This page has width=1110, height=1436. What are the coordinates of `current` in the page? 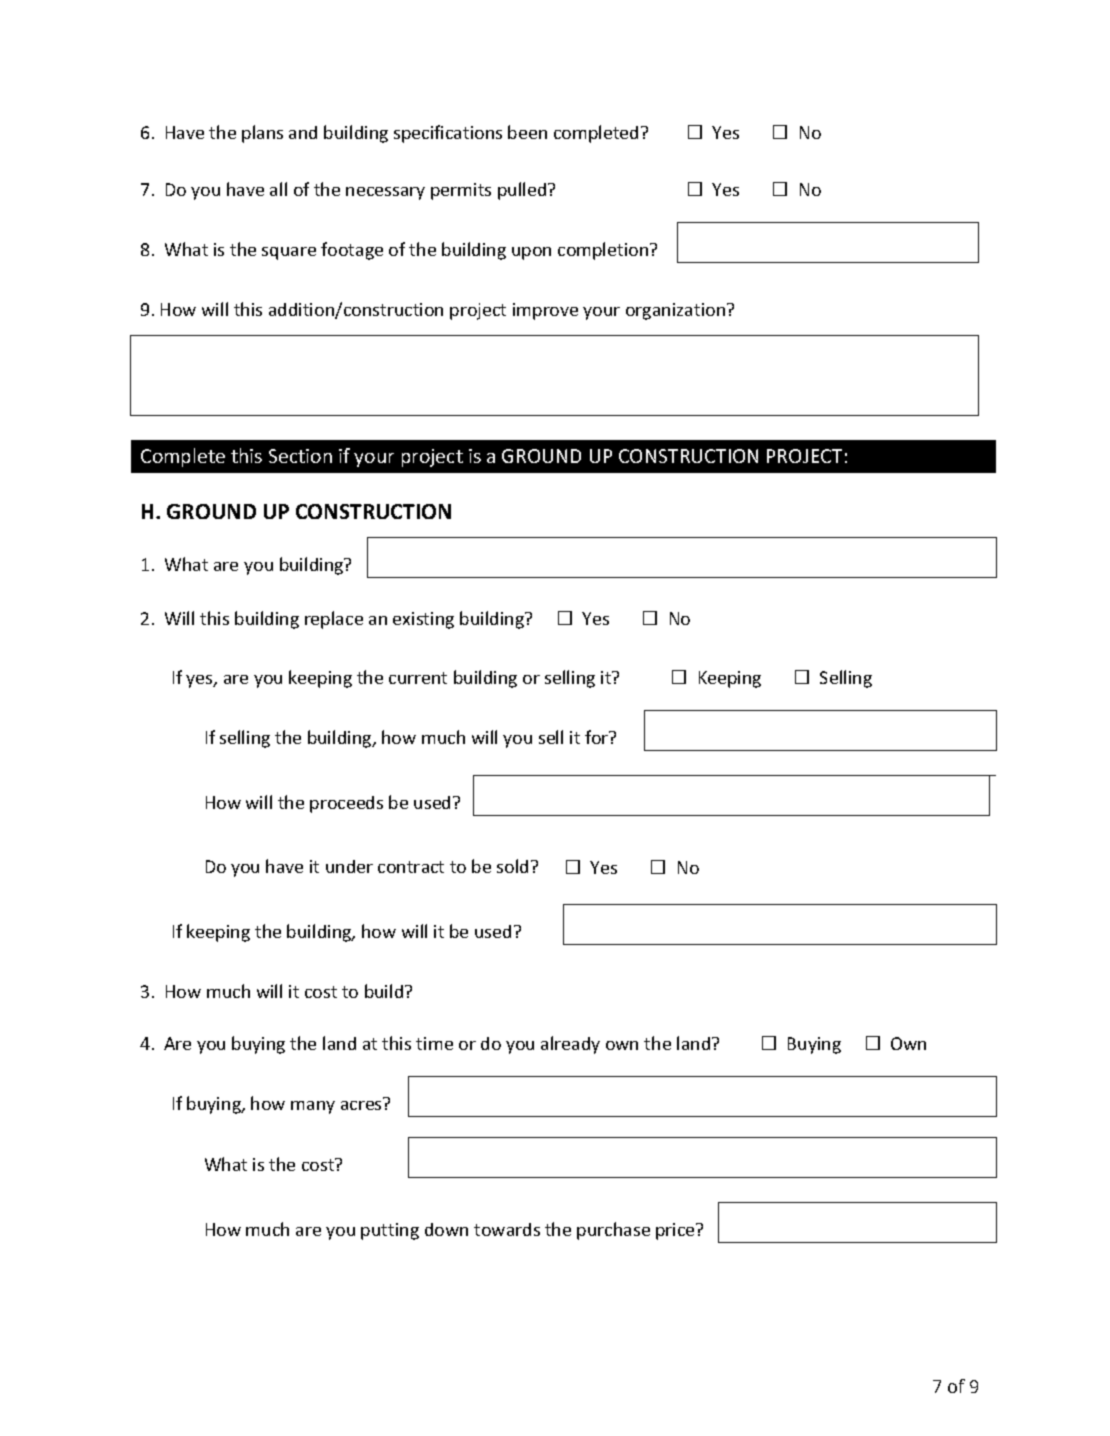 It's located at (418, 678).
